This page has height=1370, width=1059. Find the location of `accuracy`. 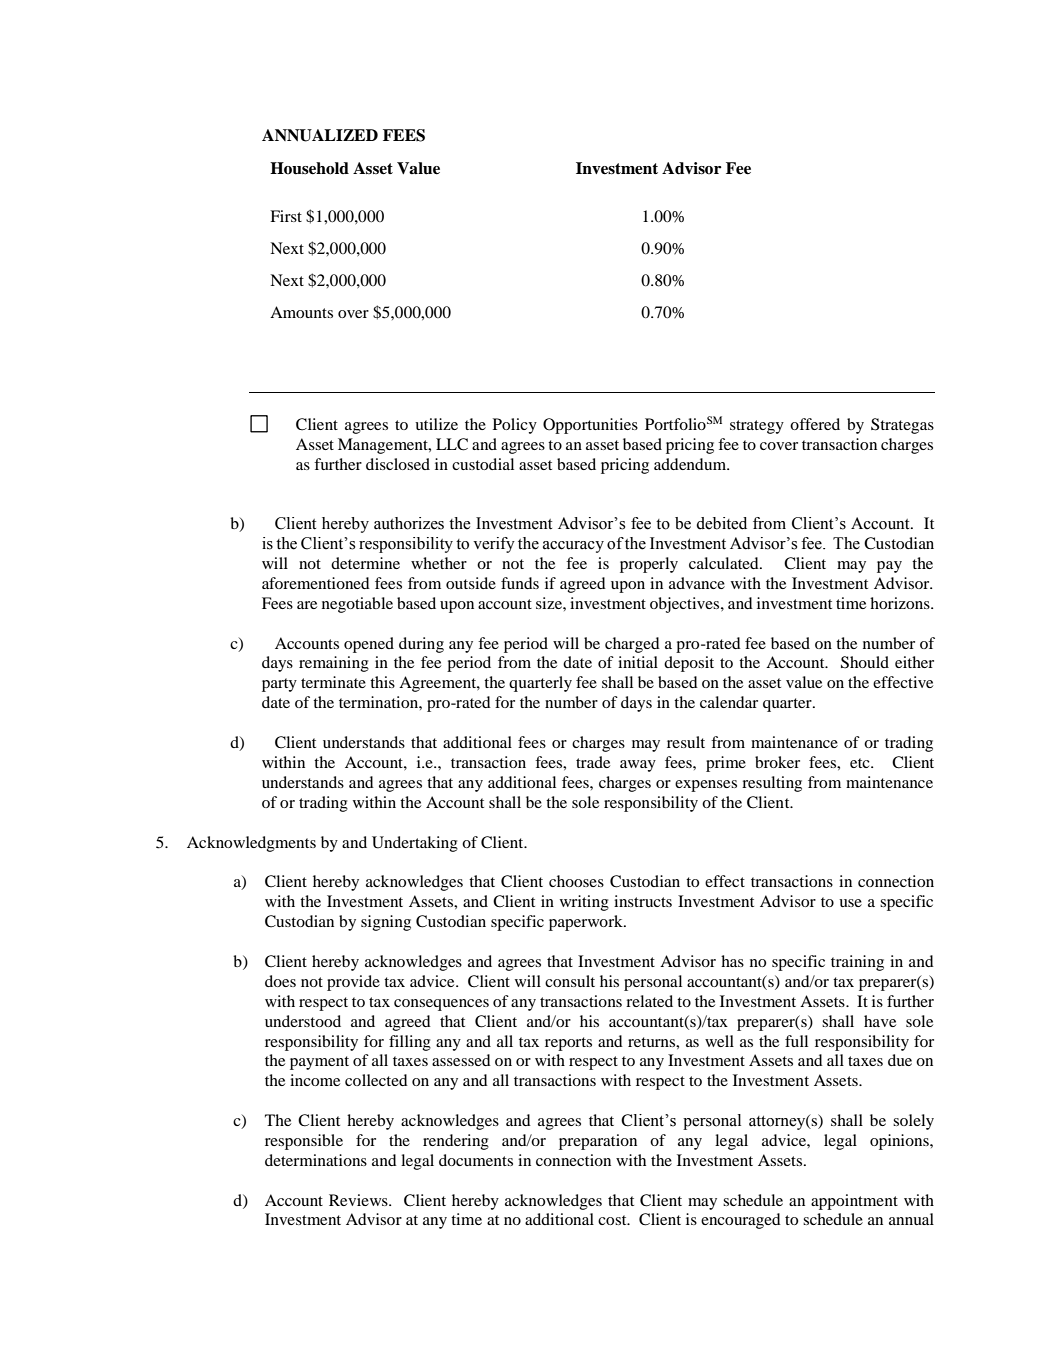

accuracy is located at coordinates (573, 547).
